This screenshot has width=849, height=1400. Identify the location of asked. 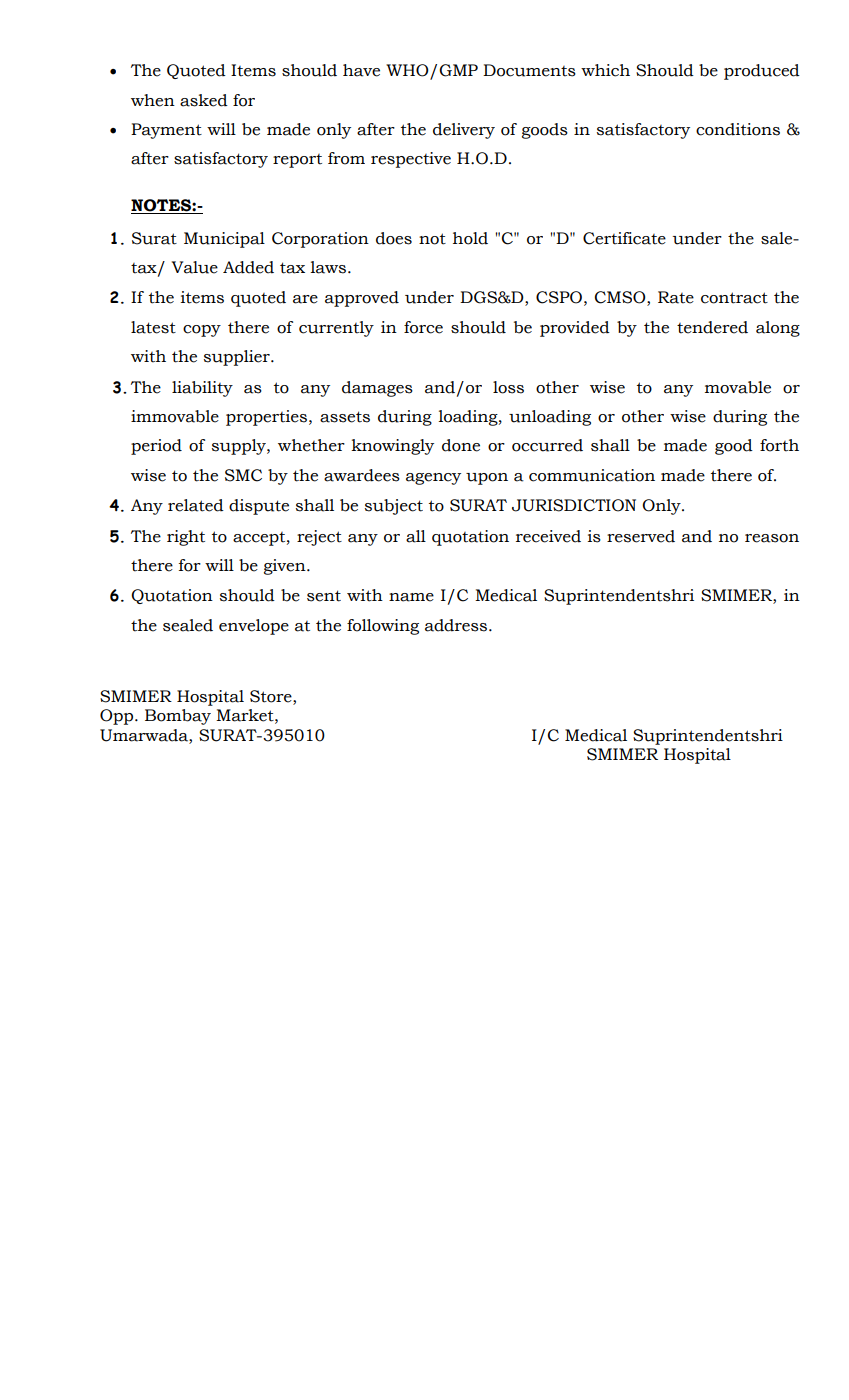
(204, 100).
